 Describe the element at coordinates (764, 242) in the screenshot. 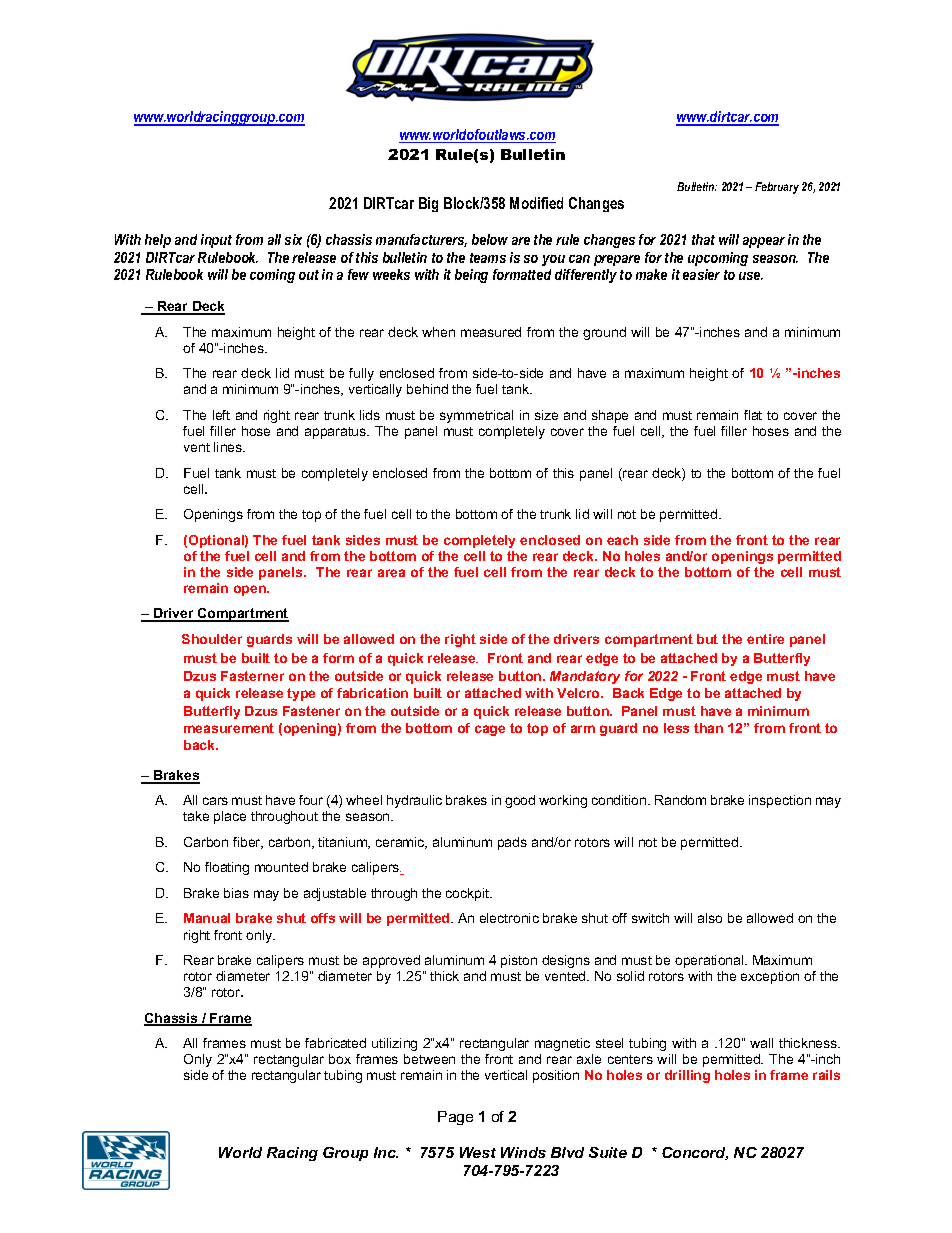

I see `appear` at that location.
